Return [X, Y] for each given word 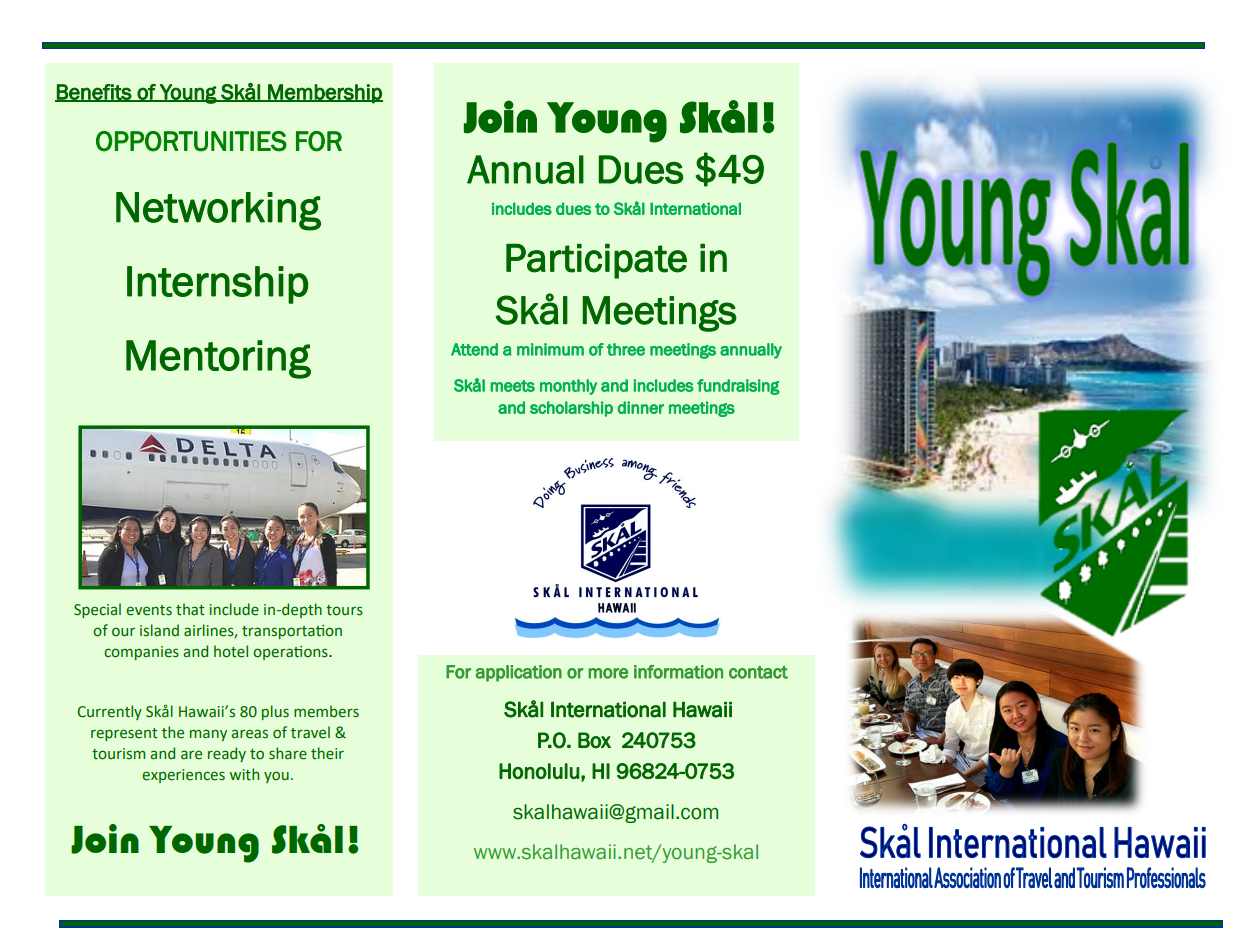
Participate [596, 261]
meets [512, 386]
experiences [183, 776]
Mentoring [218, 359]
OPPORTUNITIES [191, 141]
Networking [218, 211]
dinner [640, 407]
